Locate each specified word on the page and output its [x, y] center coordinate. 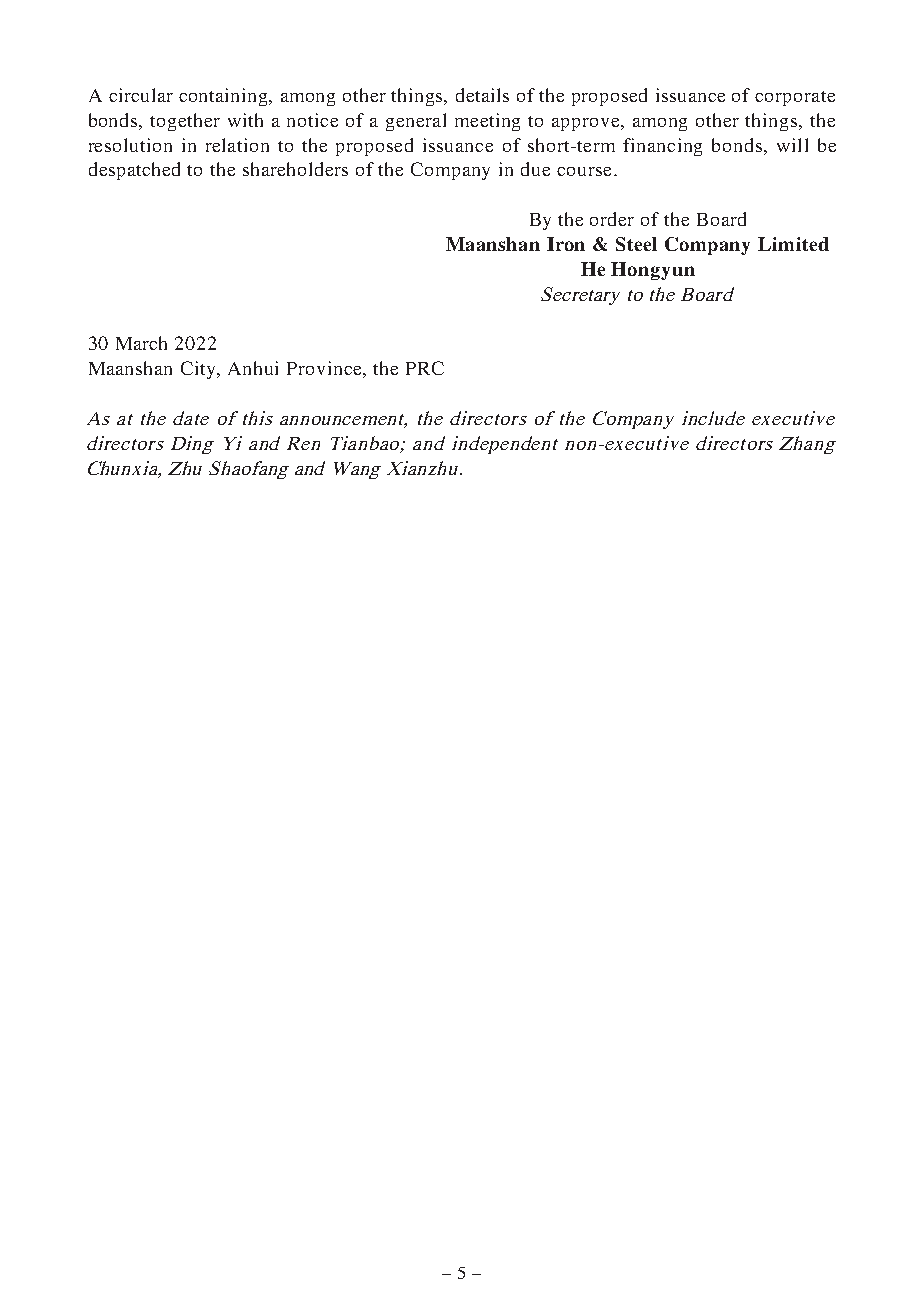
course [584, 171]
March [141, 343]
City [200, 370]
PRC [425, 368]
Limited [793, 244]
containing [225, 97]
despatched [134, 171]
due [535, 169]
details [482, 95]
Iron [566, 244]
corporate [795, 98]
